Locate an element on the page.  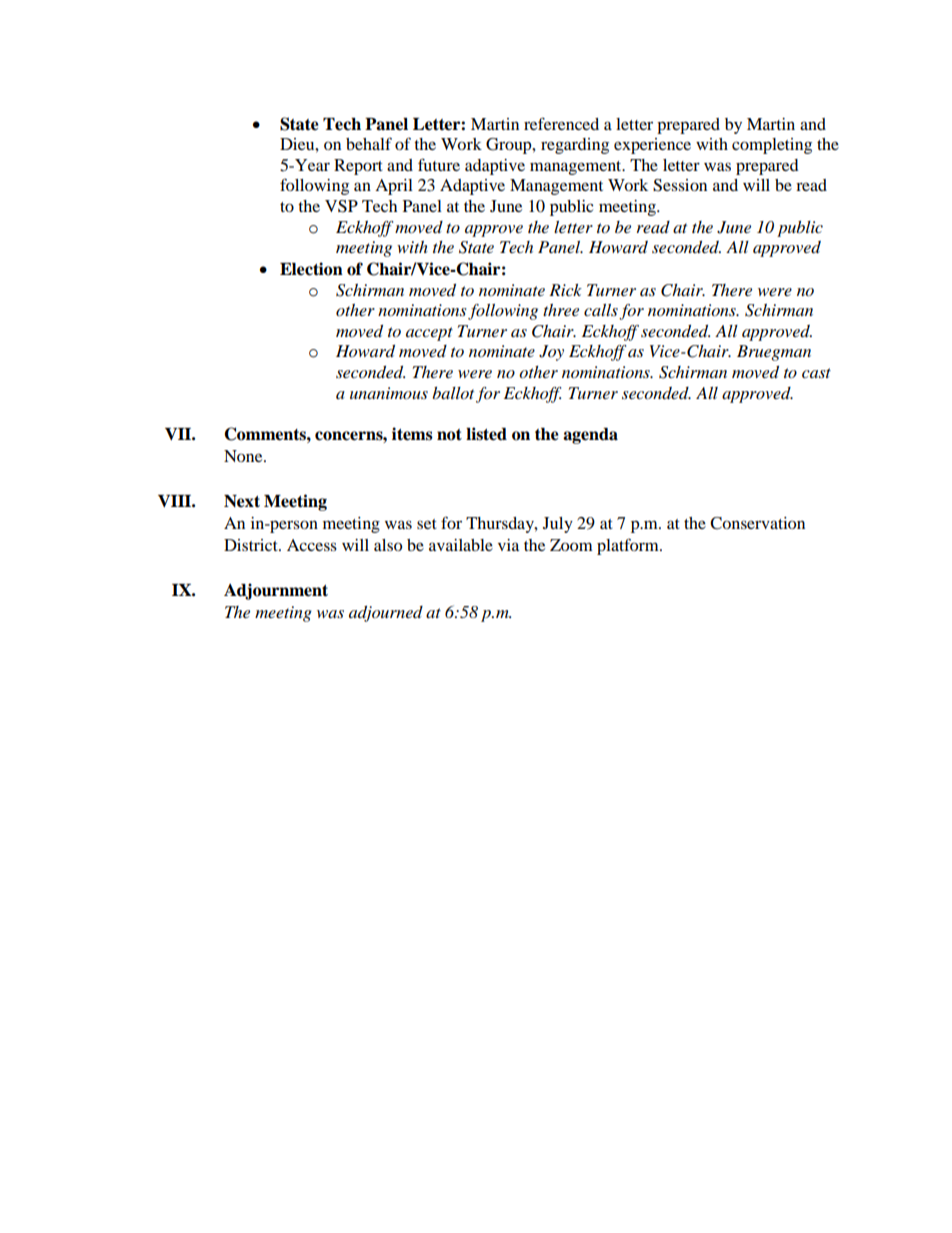
Adjournment is located at coordinates (276, 591).
